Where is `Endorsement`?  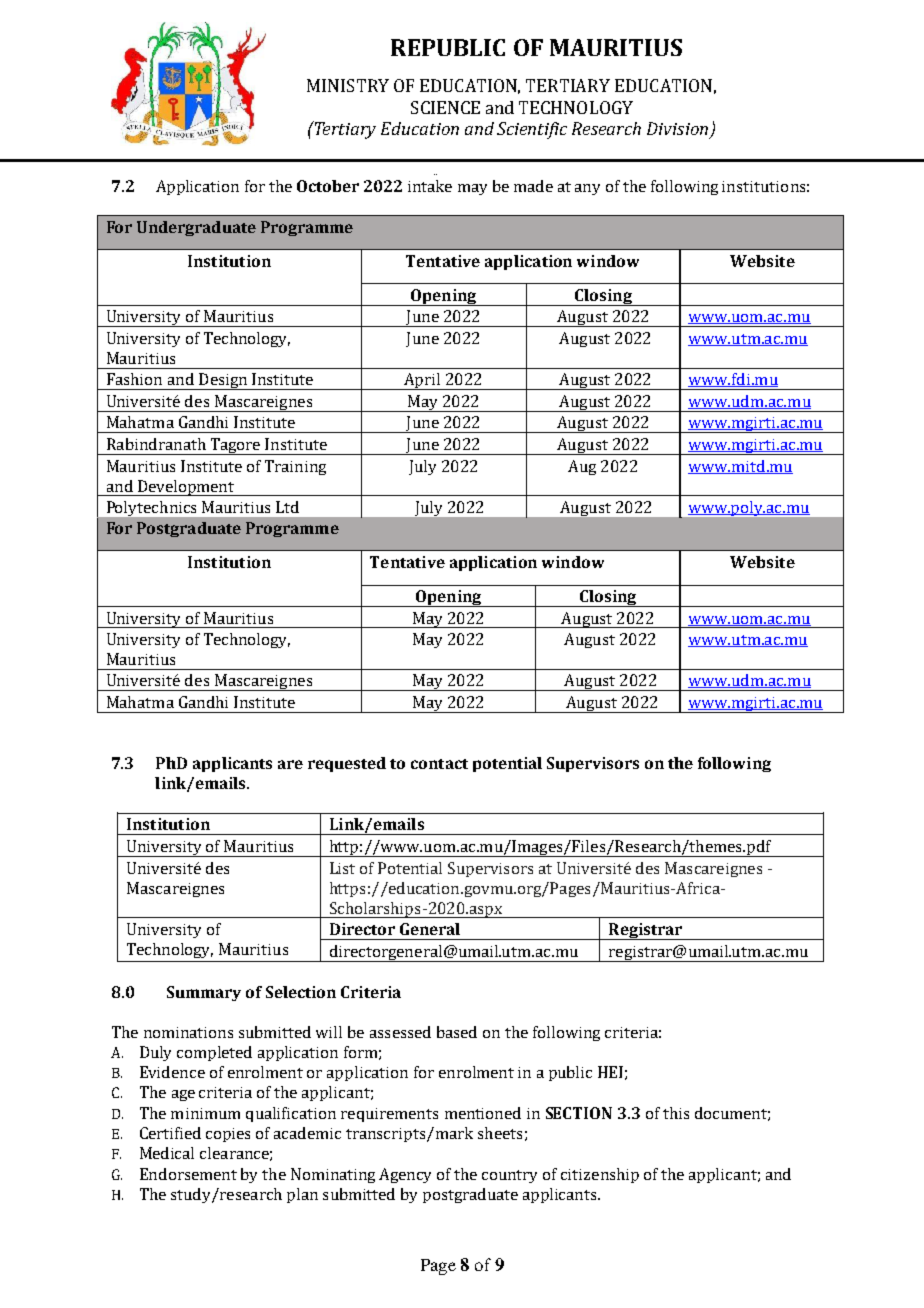
Endorsement is located at coordinates (188, 1174).
